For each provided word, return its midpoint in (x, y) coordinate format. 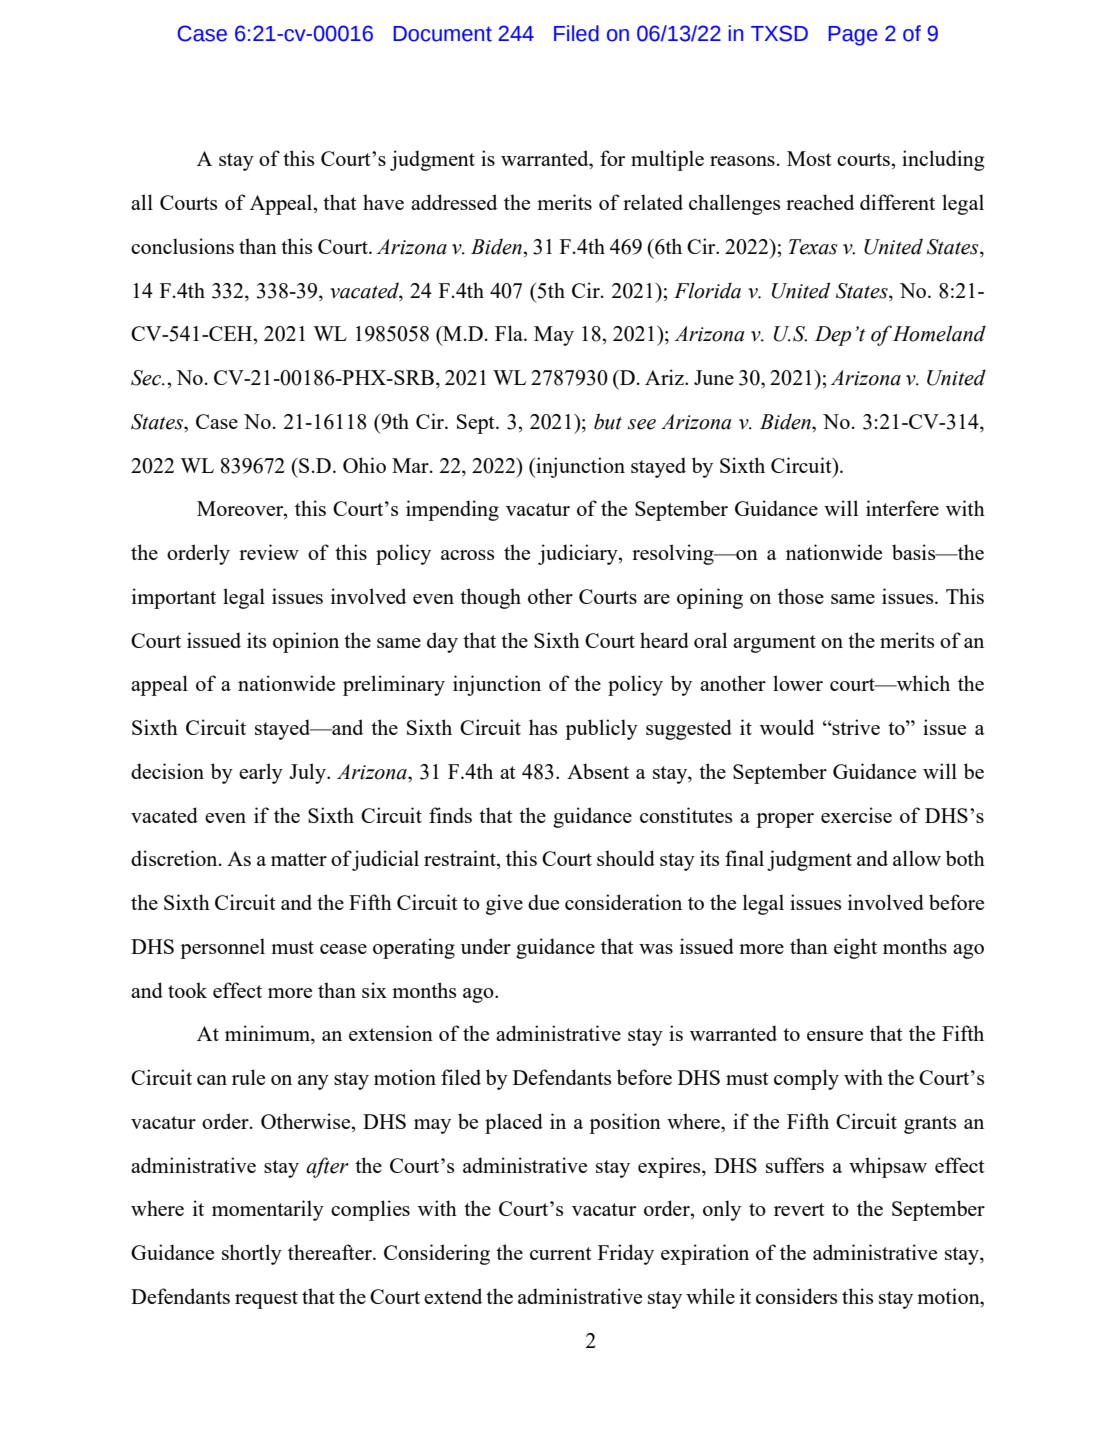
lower (798, 683)
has (543, 727)
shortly (252, 1254)
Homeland (939, 333)
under (486, 946)
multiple (667, 160)
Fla (510, 333)
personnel (222, 948)
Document (442, 34)
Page (852, 36)
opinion (306, 642)
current (561, 1253)
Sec (147, 378)
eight (855, 948)
